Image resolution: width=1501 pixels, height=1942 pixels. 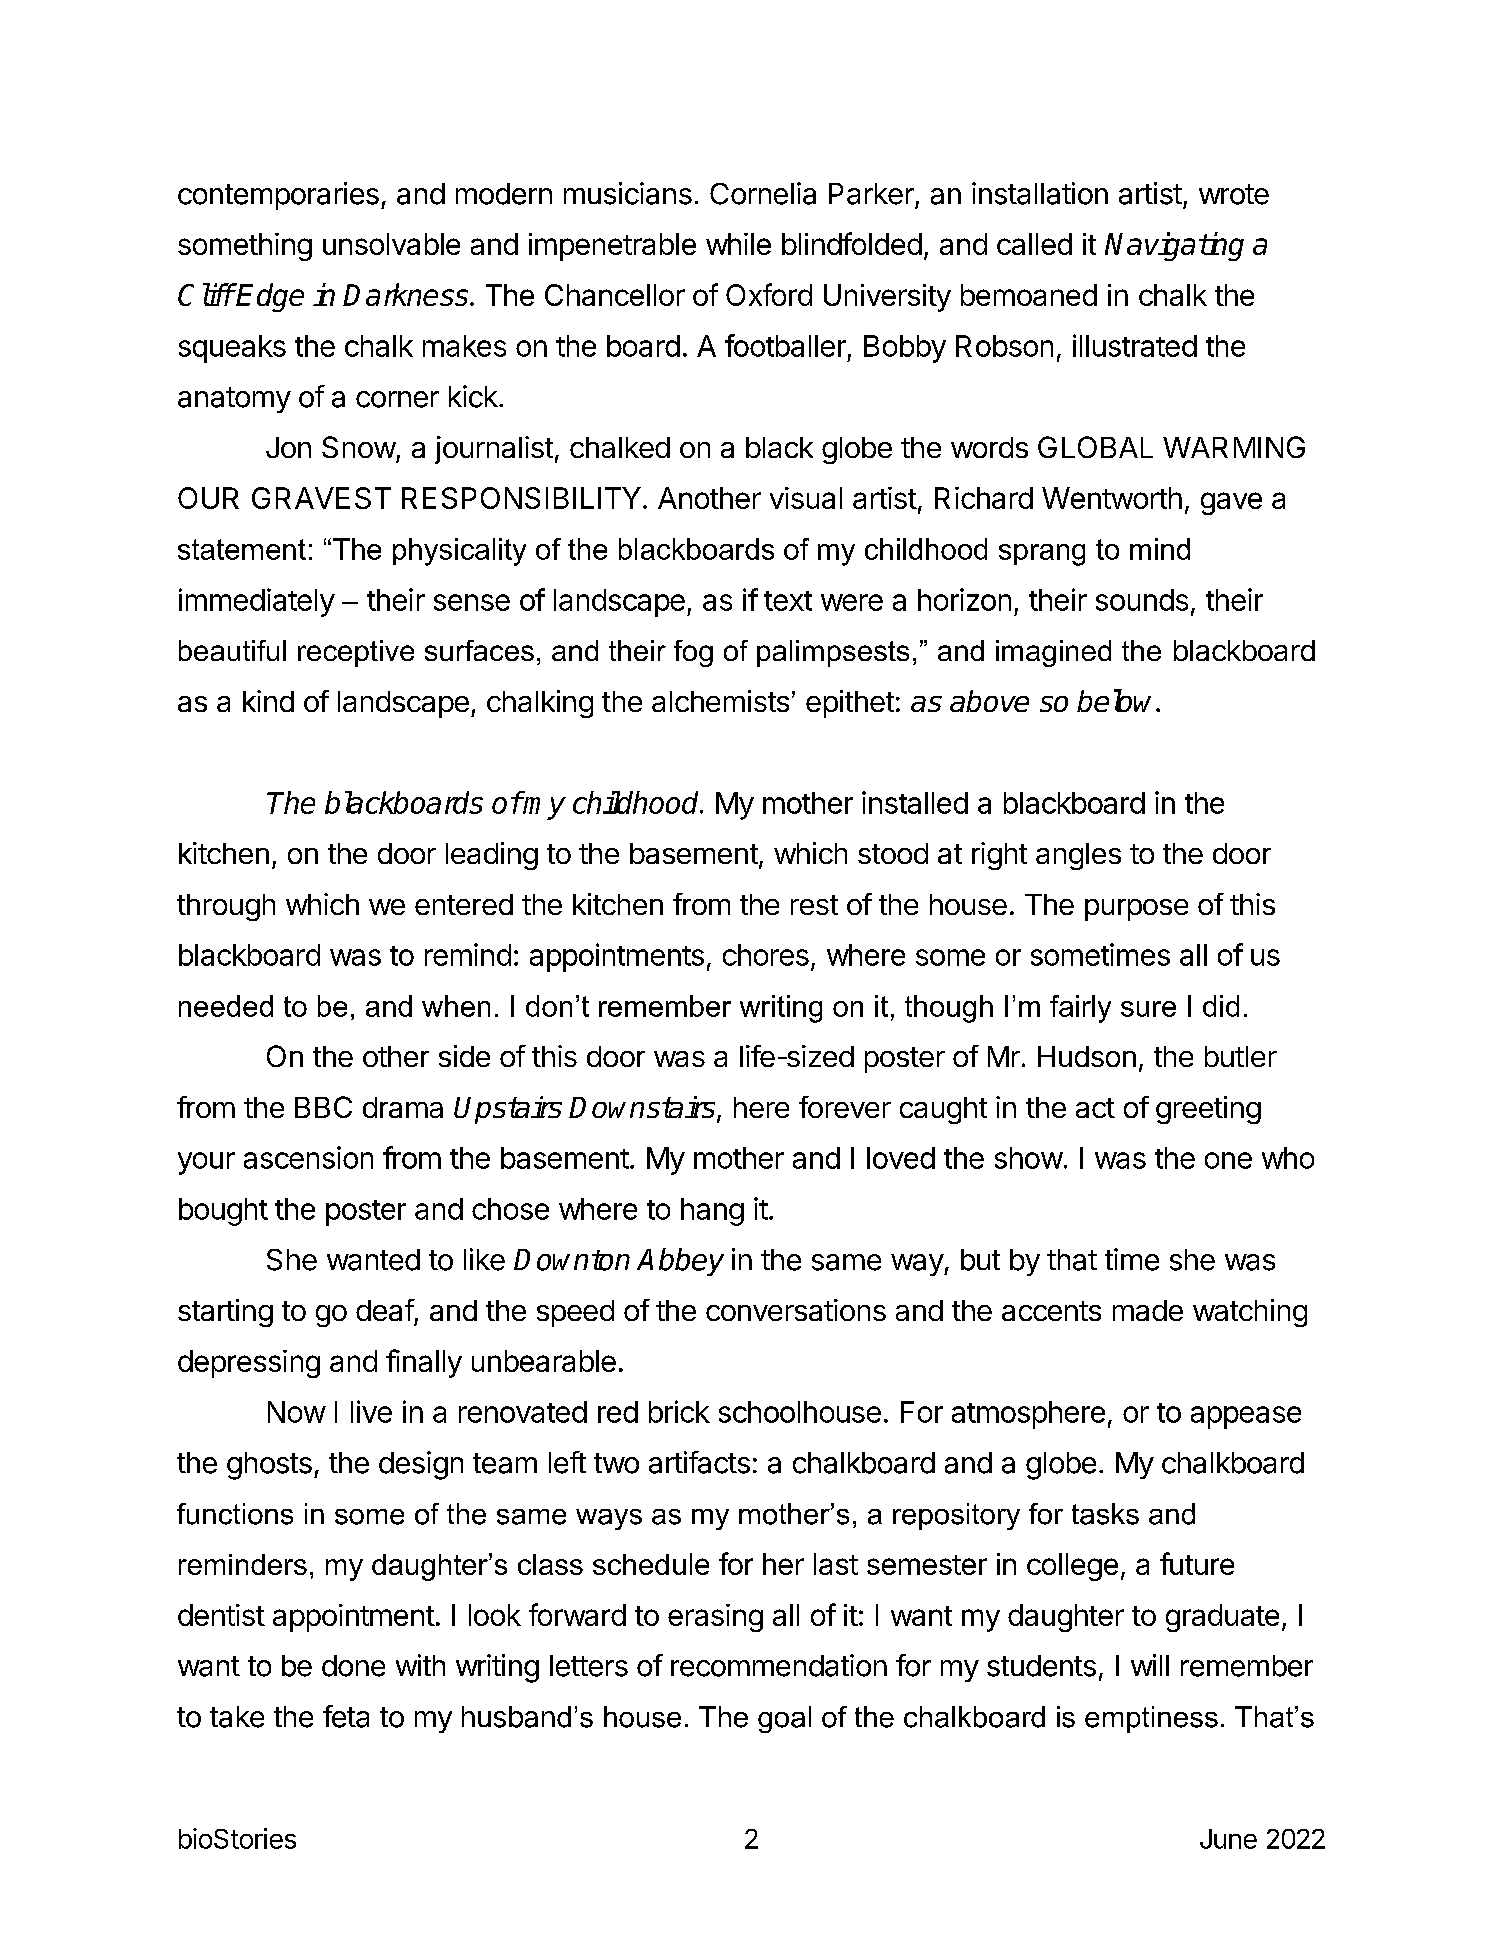 What do you see at coordinates (226, 907) in the screenshot?
I see `through` at bounding box center [226, 907].
